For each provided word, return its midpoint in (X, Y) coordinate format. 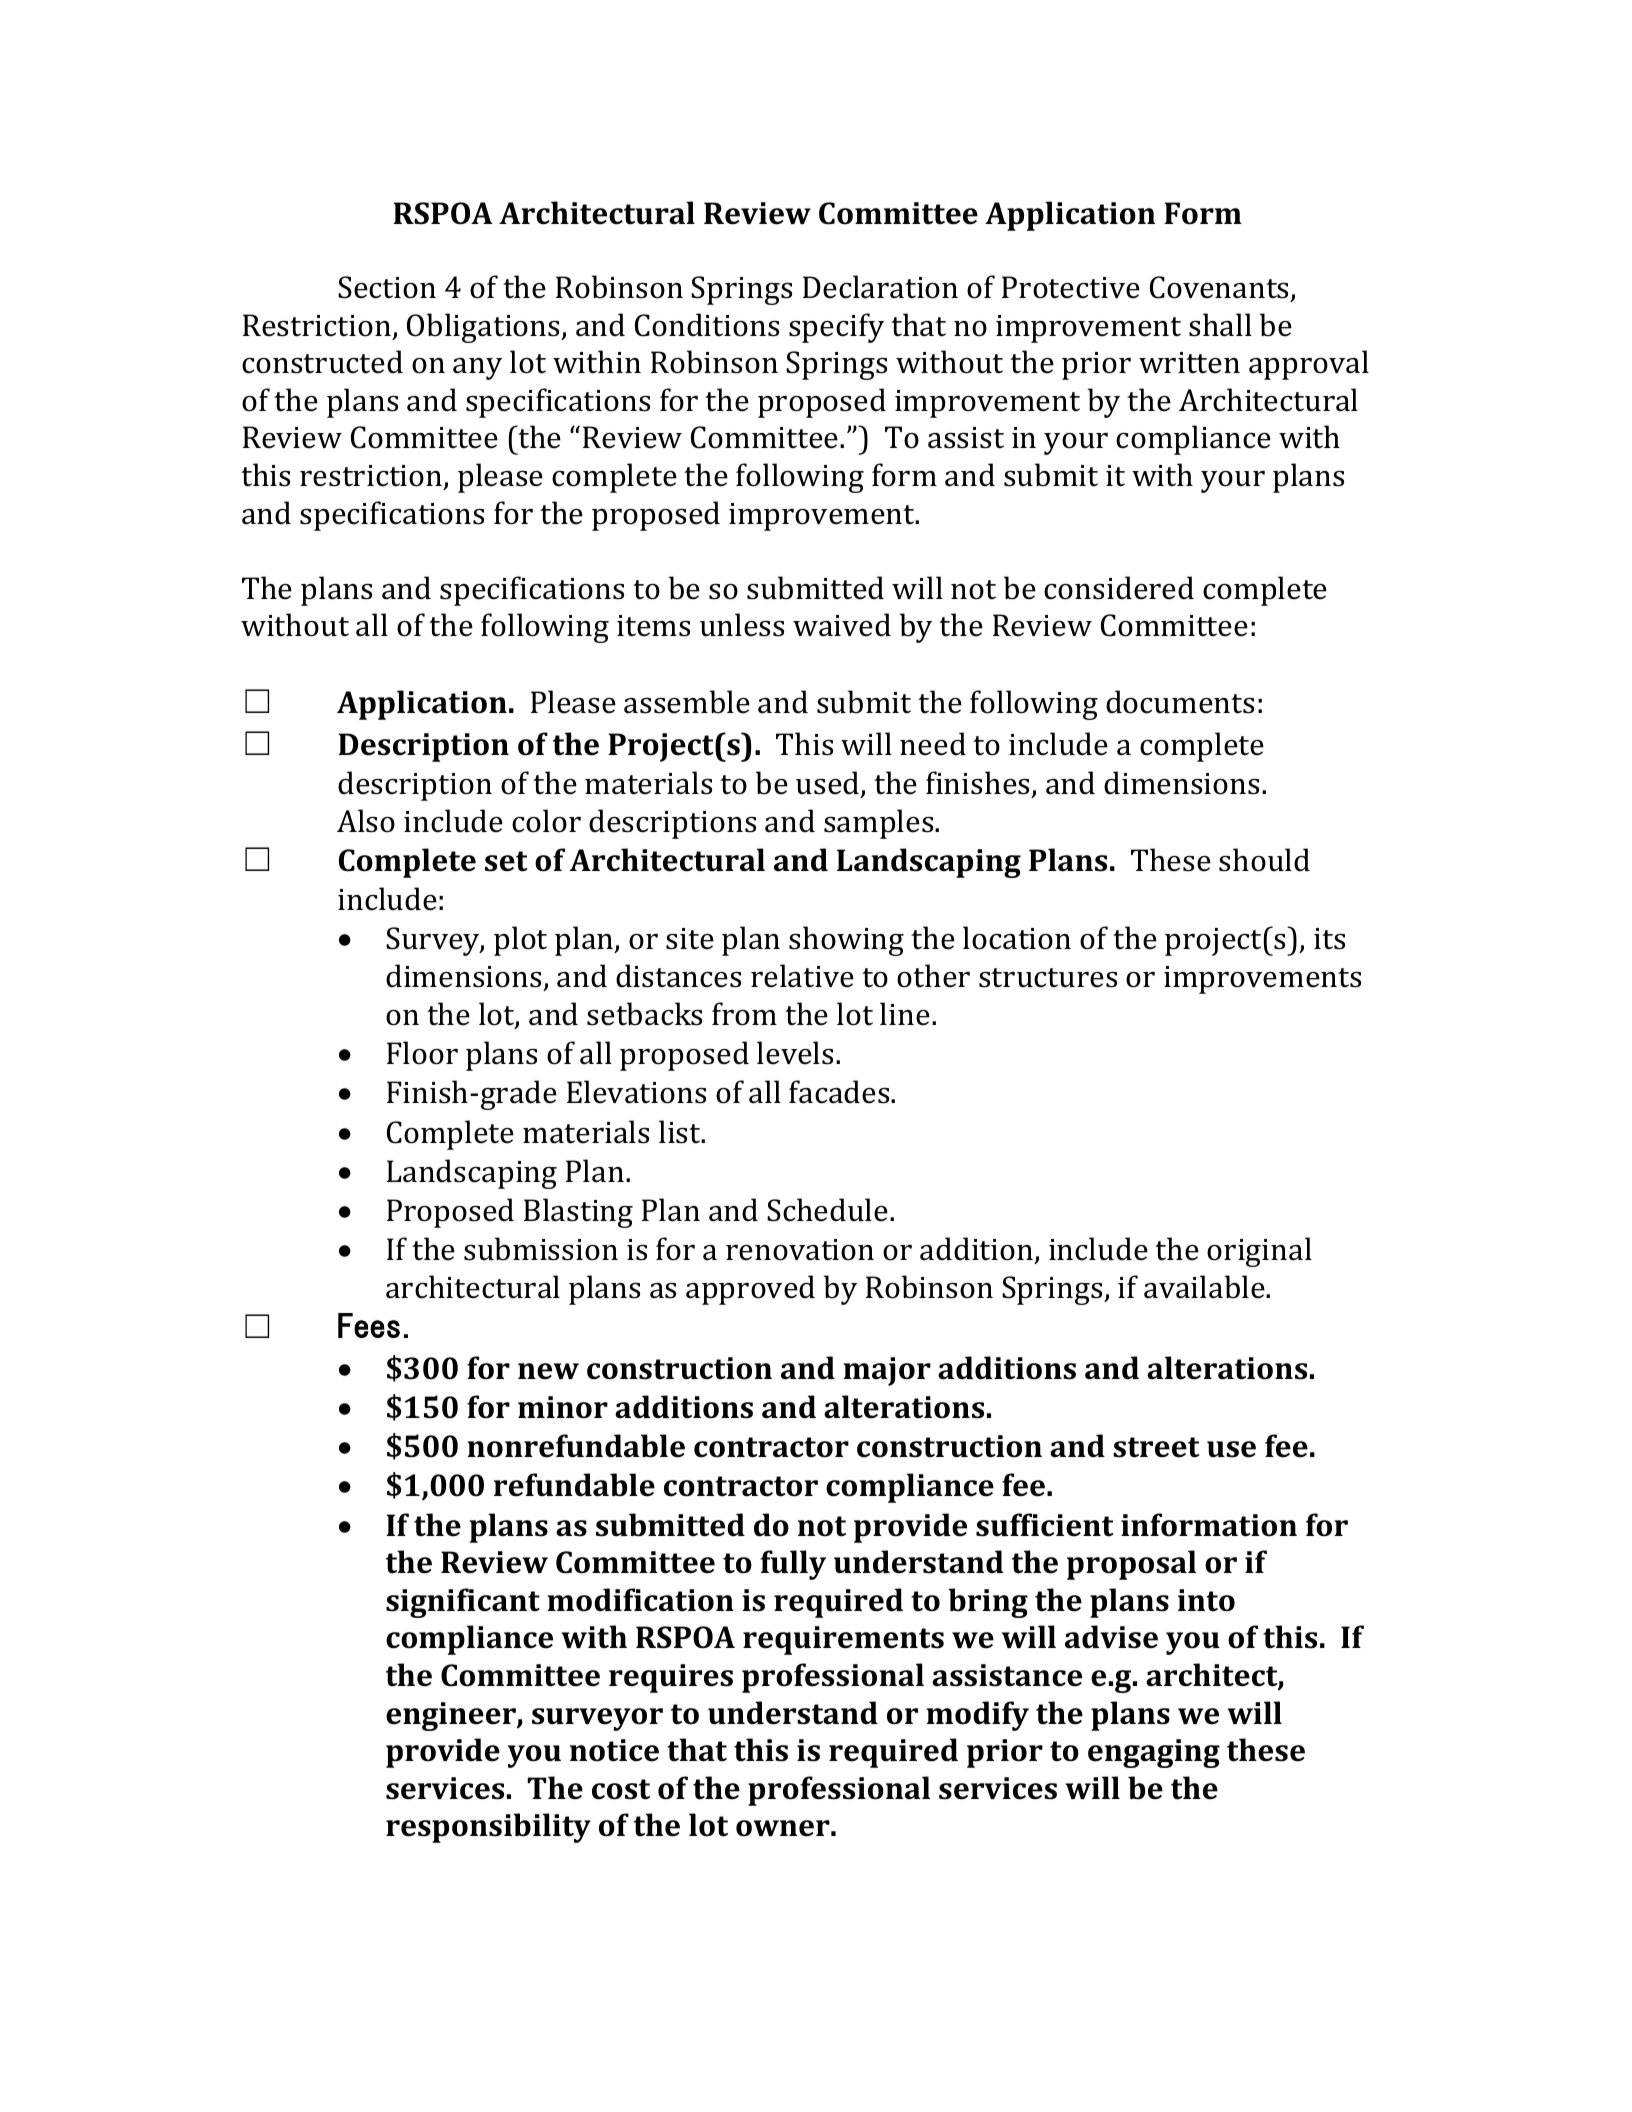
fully (793, 1565)
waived (842, 625)
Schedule (827, 1210)
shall (1220, 325)
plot (520, 941)
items (653, 626)
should (1264, 860)
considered (1119, 588)
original (1259, 1252)
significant (463, 1603)
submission (541, 1249)
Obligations (484, 328)
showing (846, 941)
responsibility (488, 1828)
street (1156, 1447)
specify (836, 328)
